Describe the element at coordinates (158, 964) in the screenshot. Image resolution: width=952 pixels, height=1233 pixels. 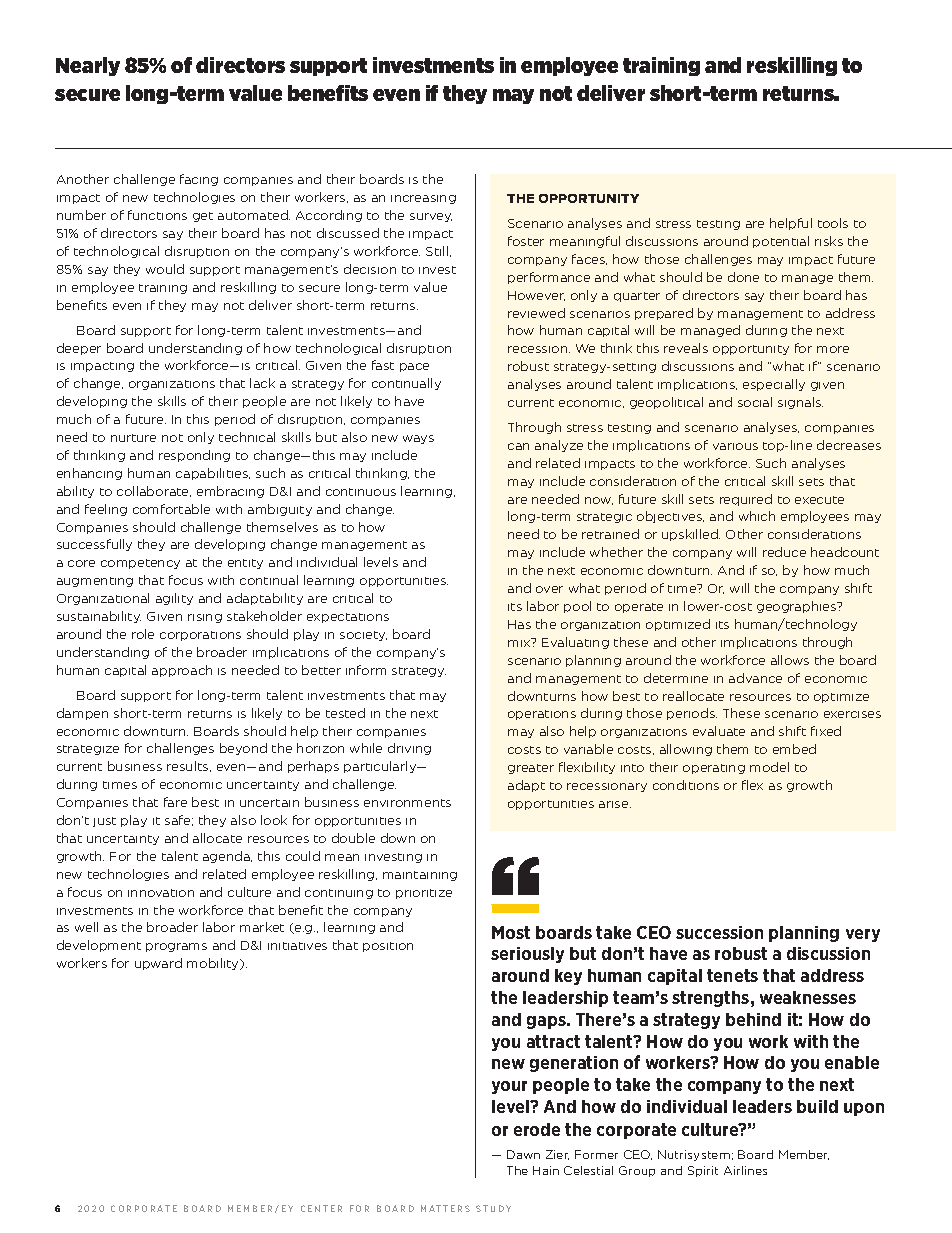
I see `upward` at that location.
